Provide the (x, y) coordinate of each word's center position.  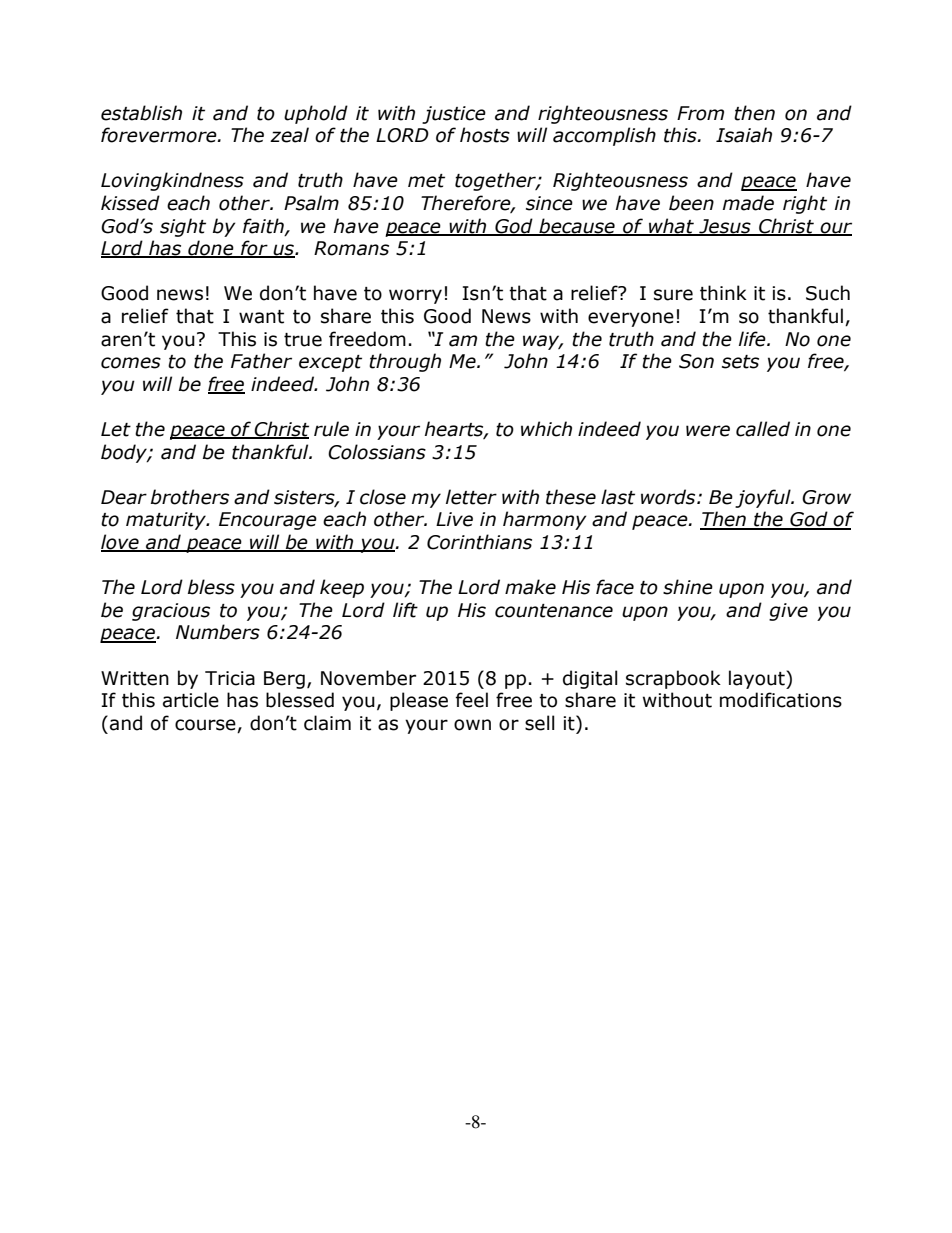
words (669, 497)
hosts (485, 135)
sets (740, 362)
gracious (171, 612)
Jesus (725, 227)
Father (261, 361)
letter (471, 497)
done (211, 249)
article (191, 700)
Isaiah (744, 135)
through (405, 362)
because (577, 226)
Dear (124, 497)
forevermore (160, 135)
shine (688, 587)
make (530, 587)
